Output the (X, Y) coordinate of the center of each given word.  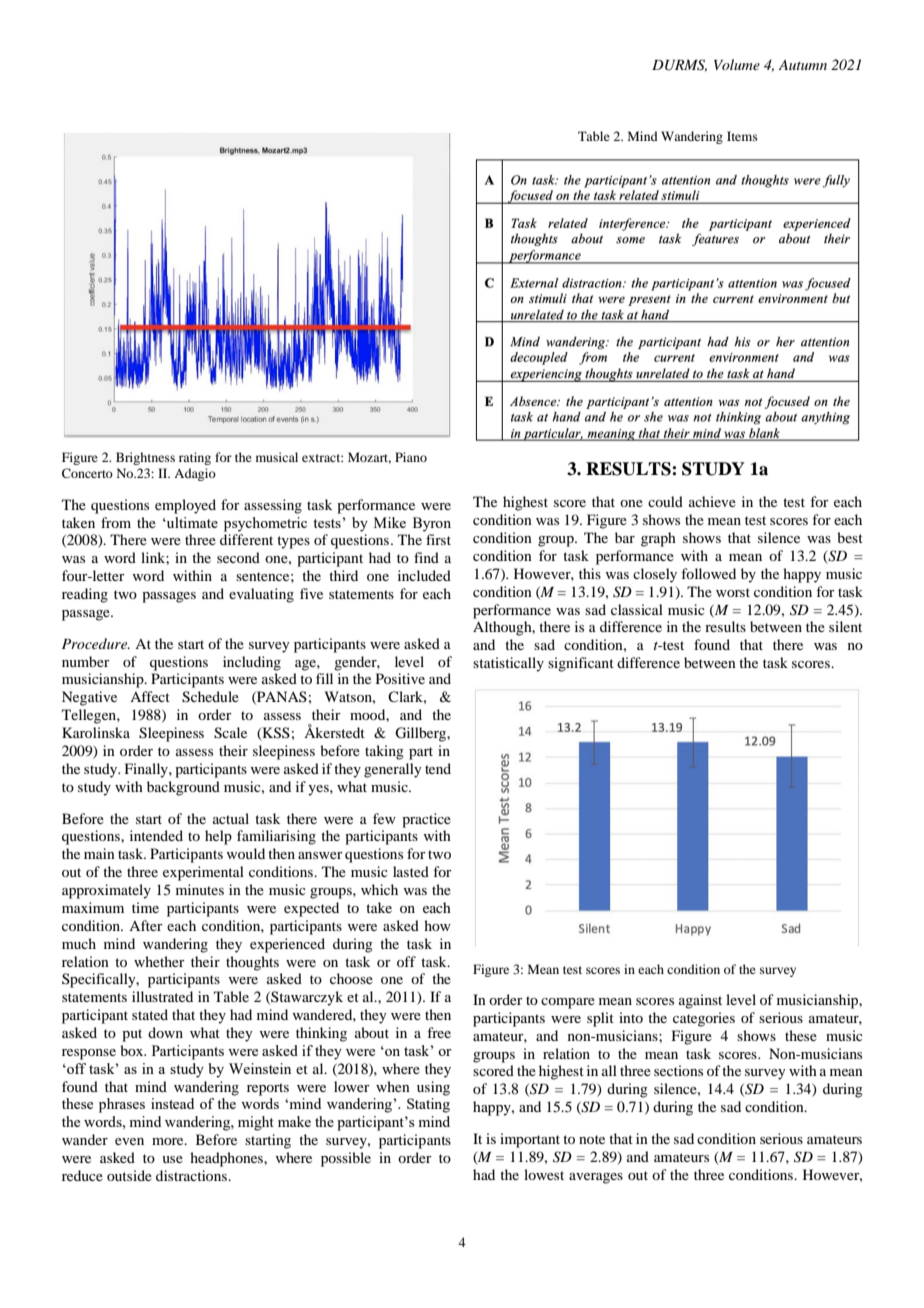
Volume (737, 64)
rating (195, 458)
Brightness (145, 458)
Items (742, 136)
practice (426, 820)
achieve (712, 501)
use (172, 1159)
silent (845, 626)
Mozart (369, 458)
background (183, 788)
